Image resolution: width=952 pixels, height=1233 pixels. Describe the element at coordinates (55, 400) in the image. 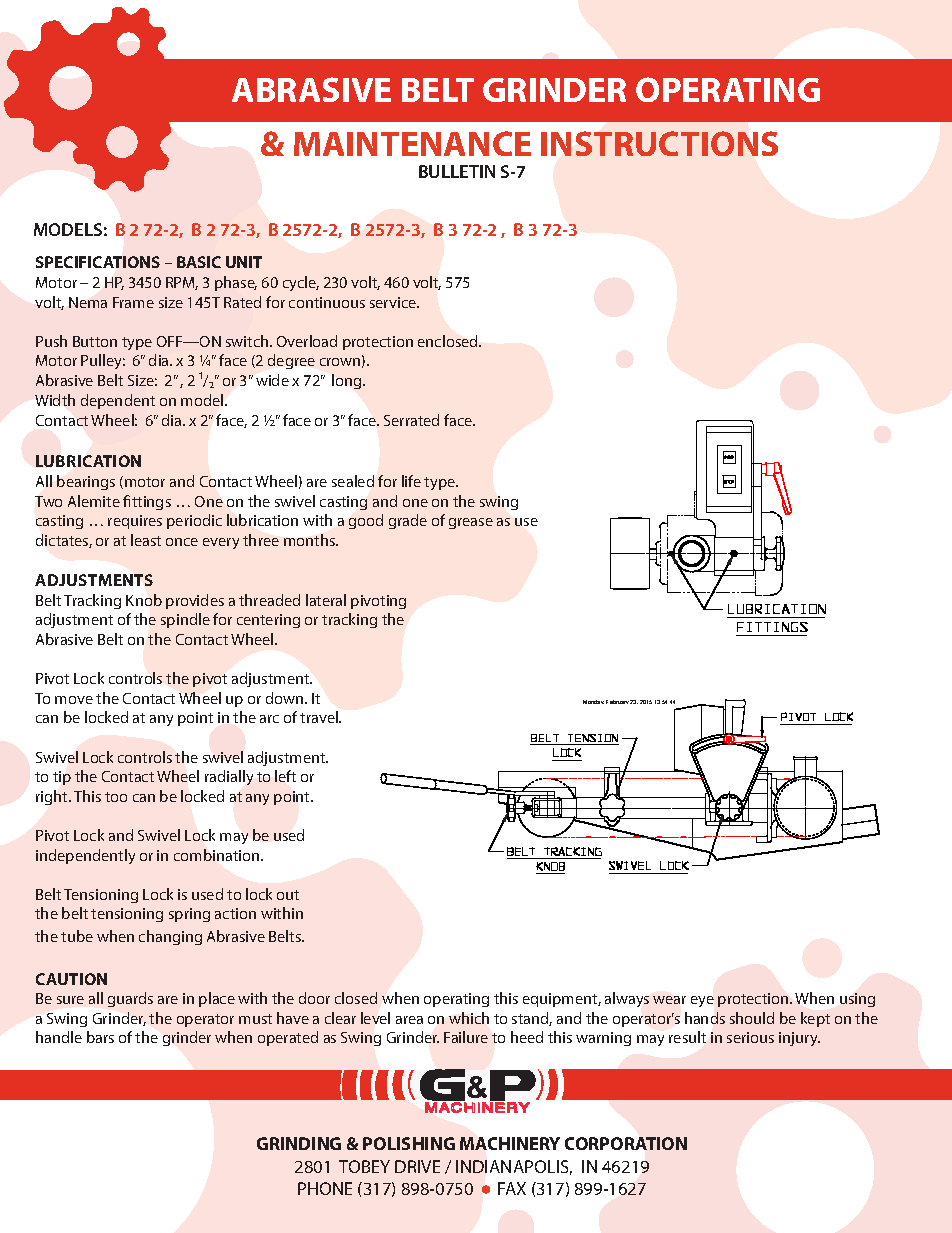

I see `Width` at that location.
